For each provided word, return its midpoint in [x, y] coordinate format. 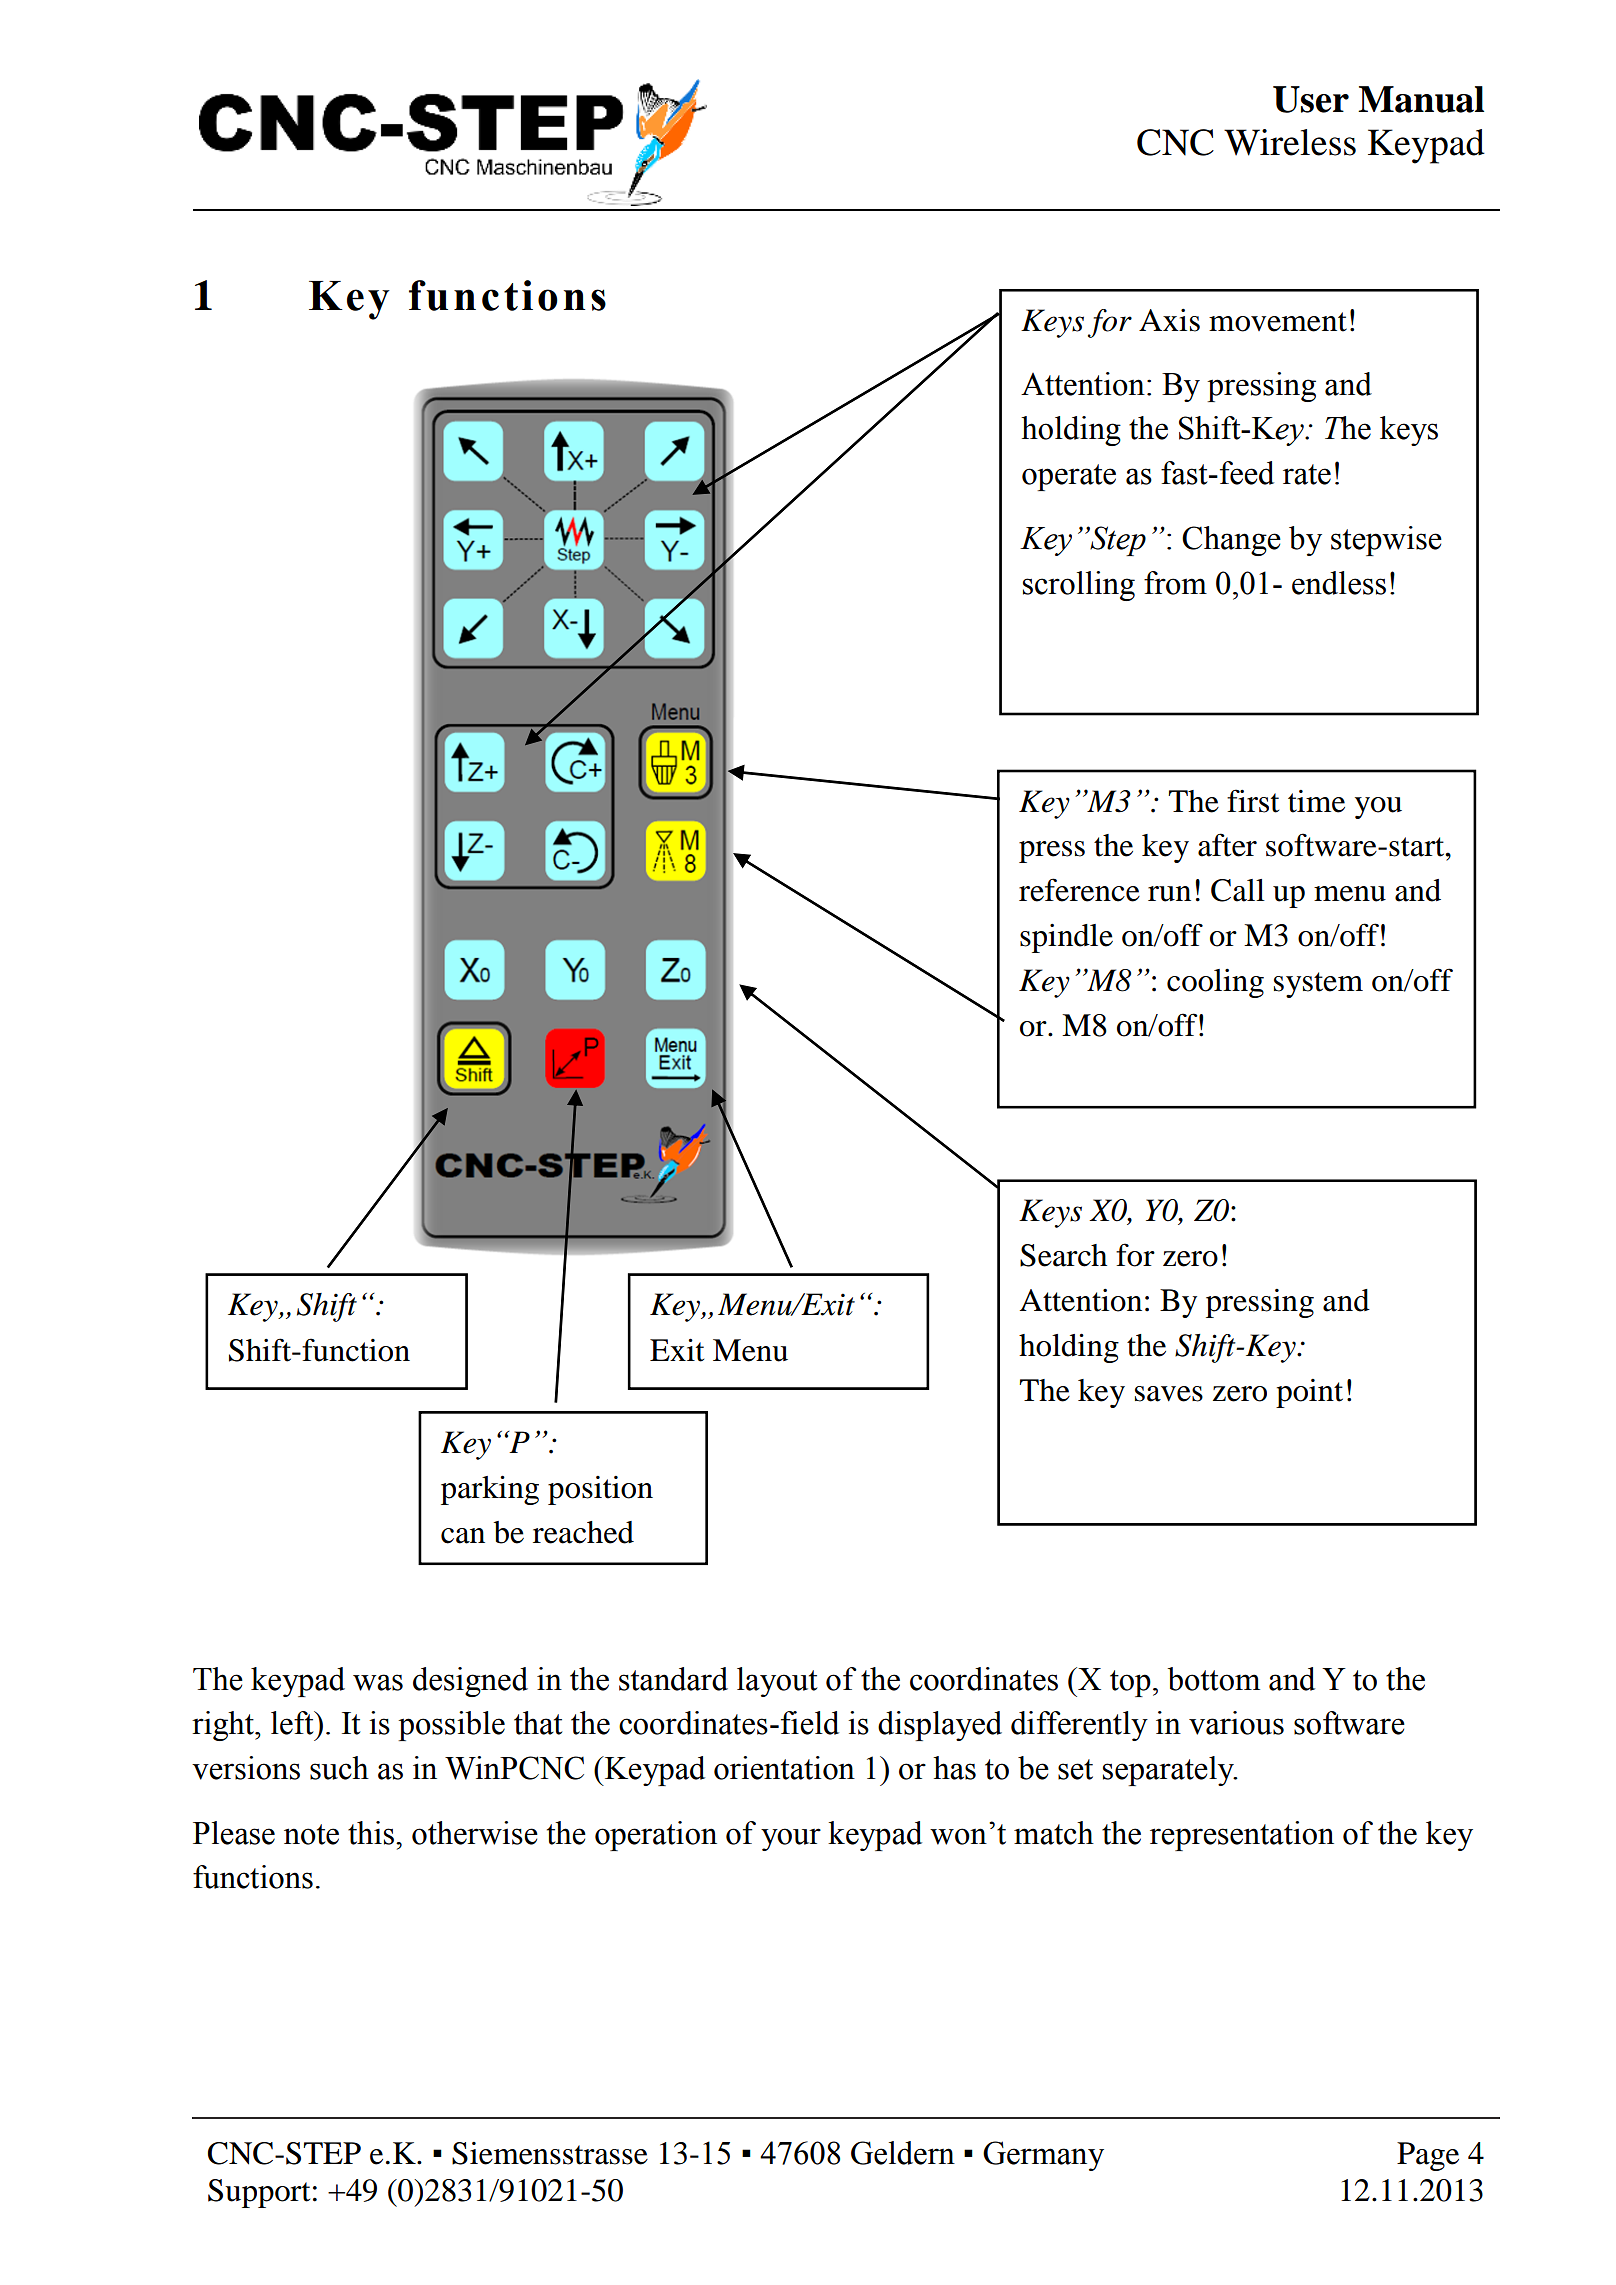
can [463, 1536]
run [1169, 894]
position [600, 1490]
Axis [1169, 320]
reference [1079, 890]
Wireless [1290, 142]
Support [259, 2193]
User [1311, 99]
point [1309, 1393]
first [1253, 801]
